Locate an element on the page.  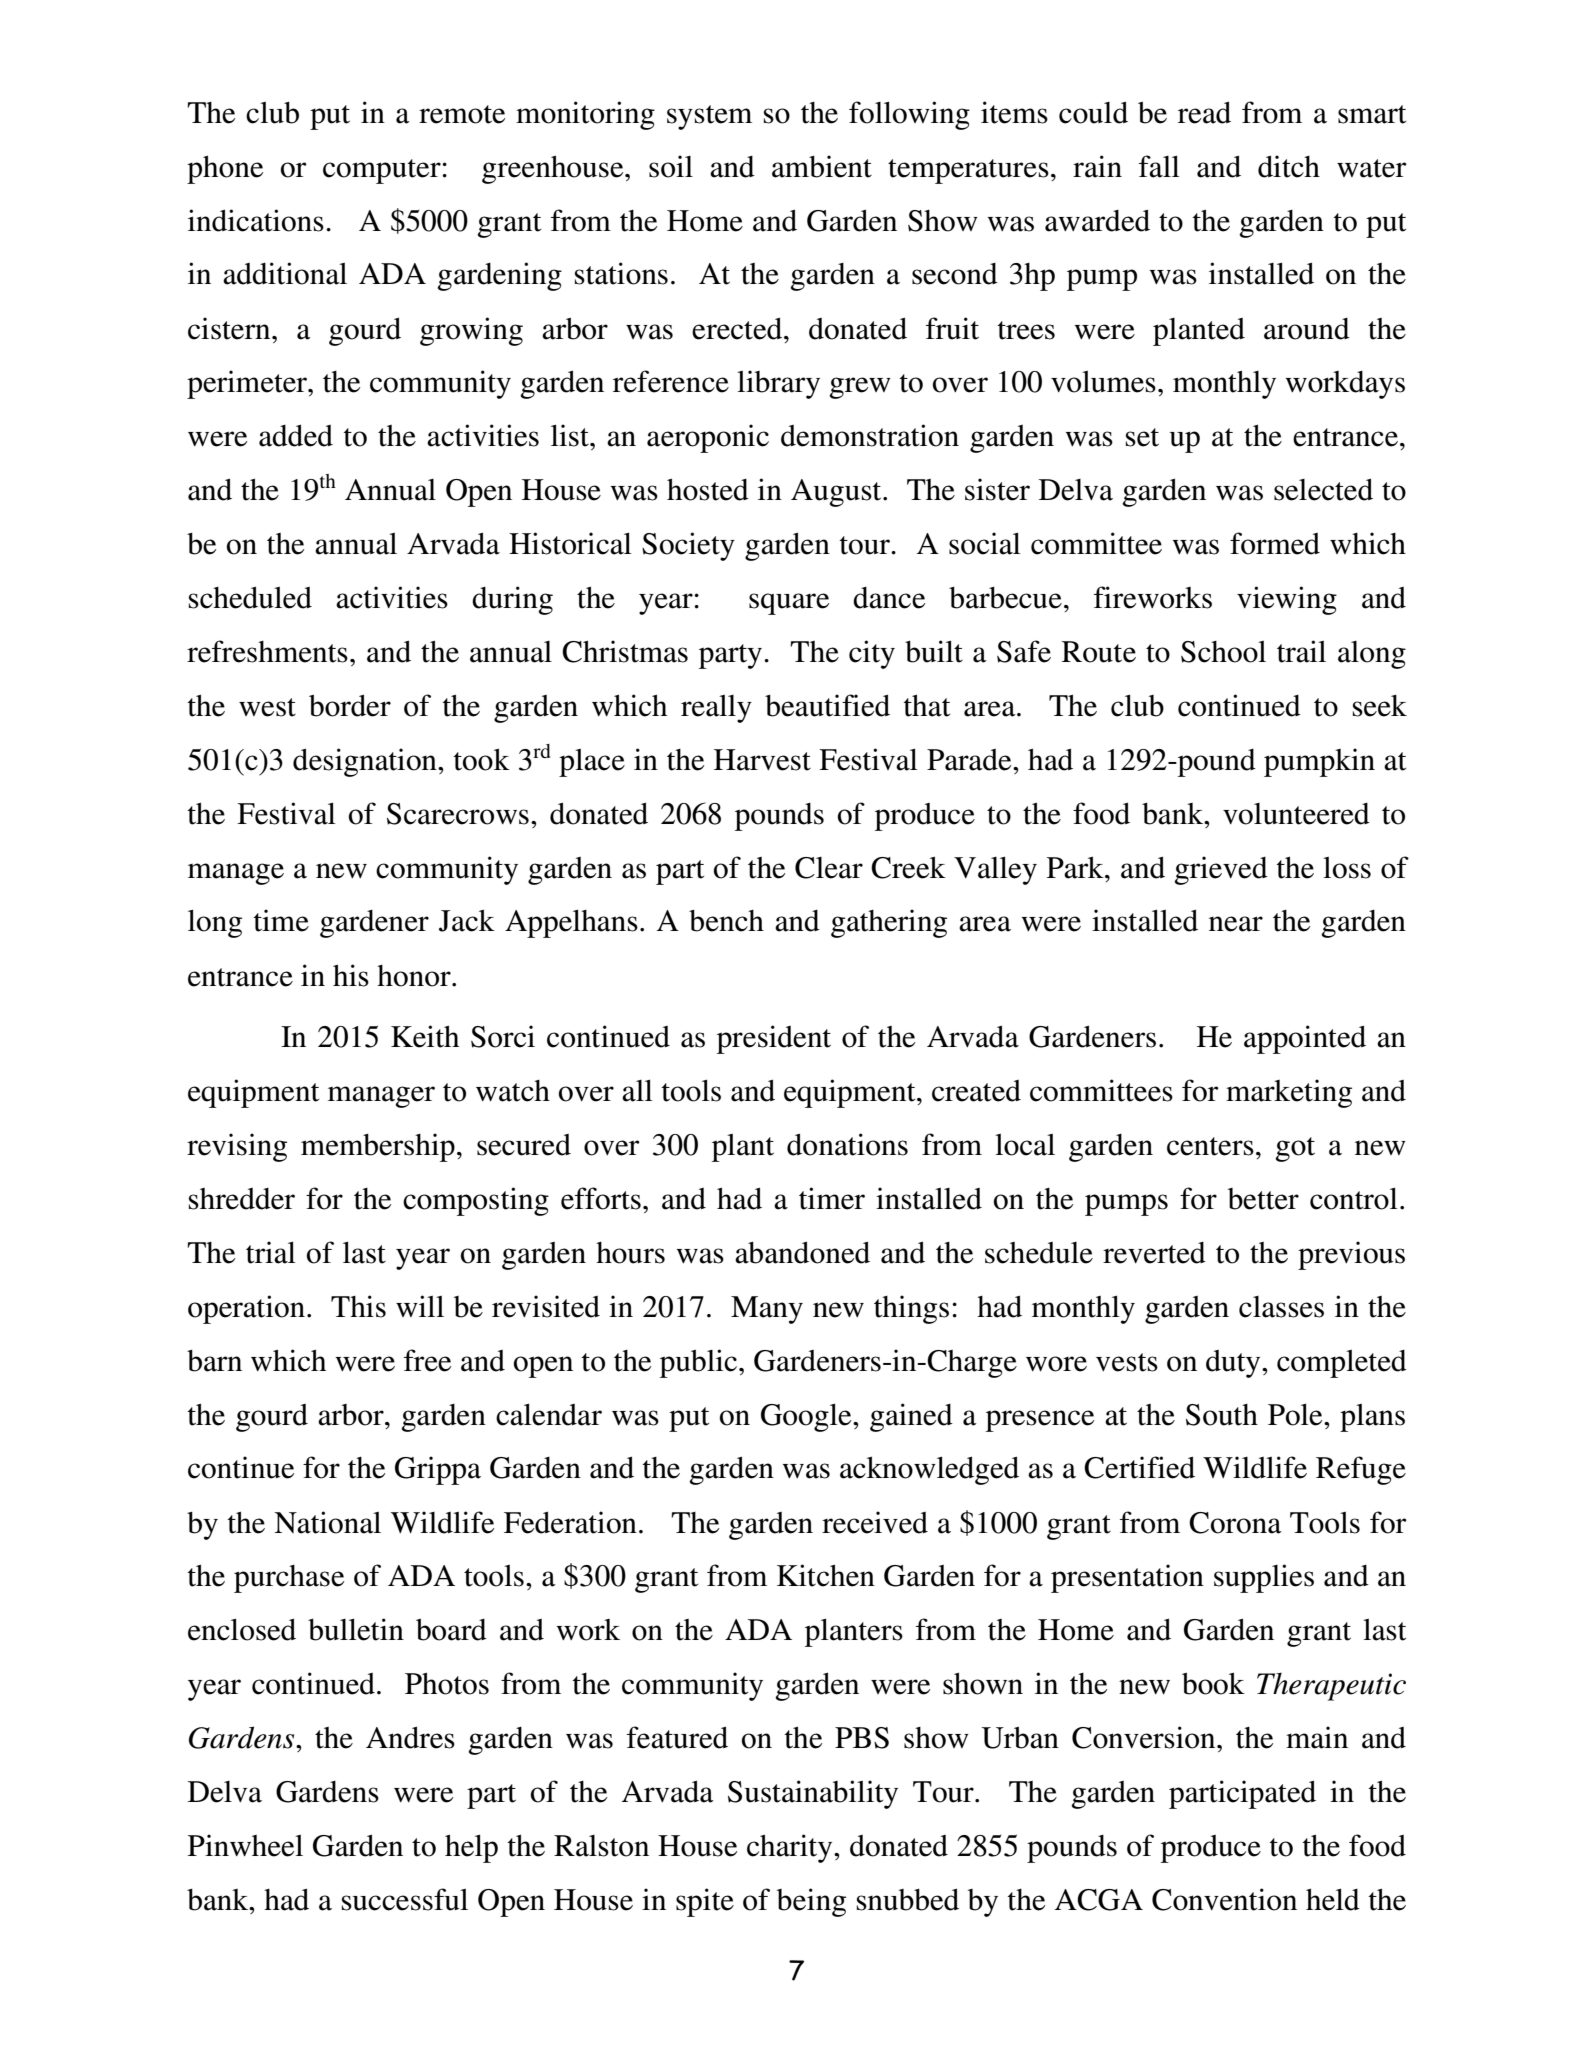
president is located at coordinates (774, 1039).
